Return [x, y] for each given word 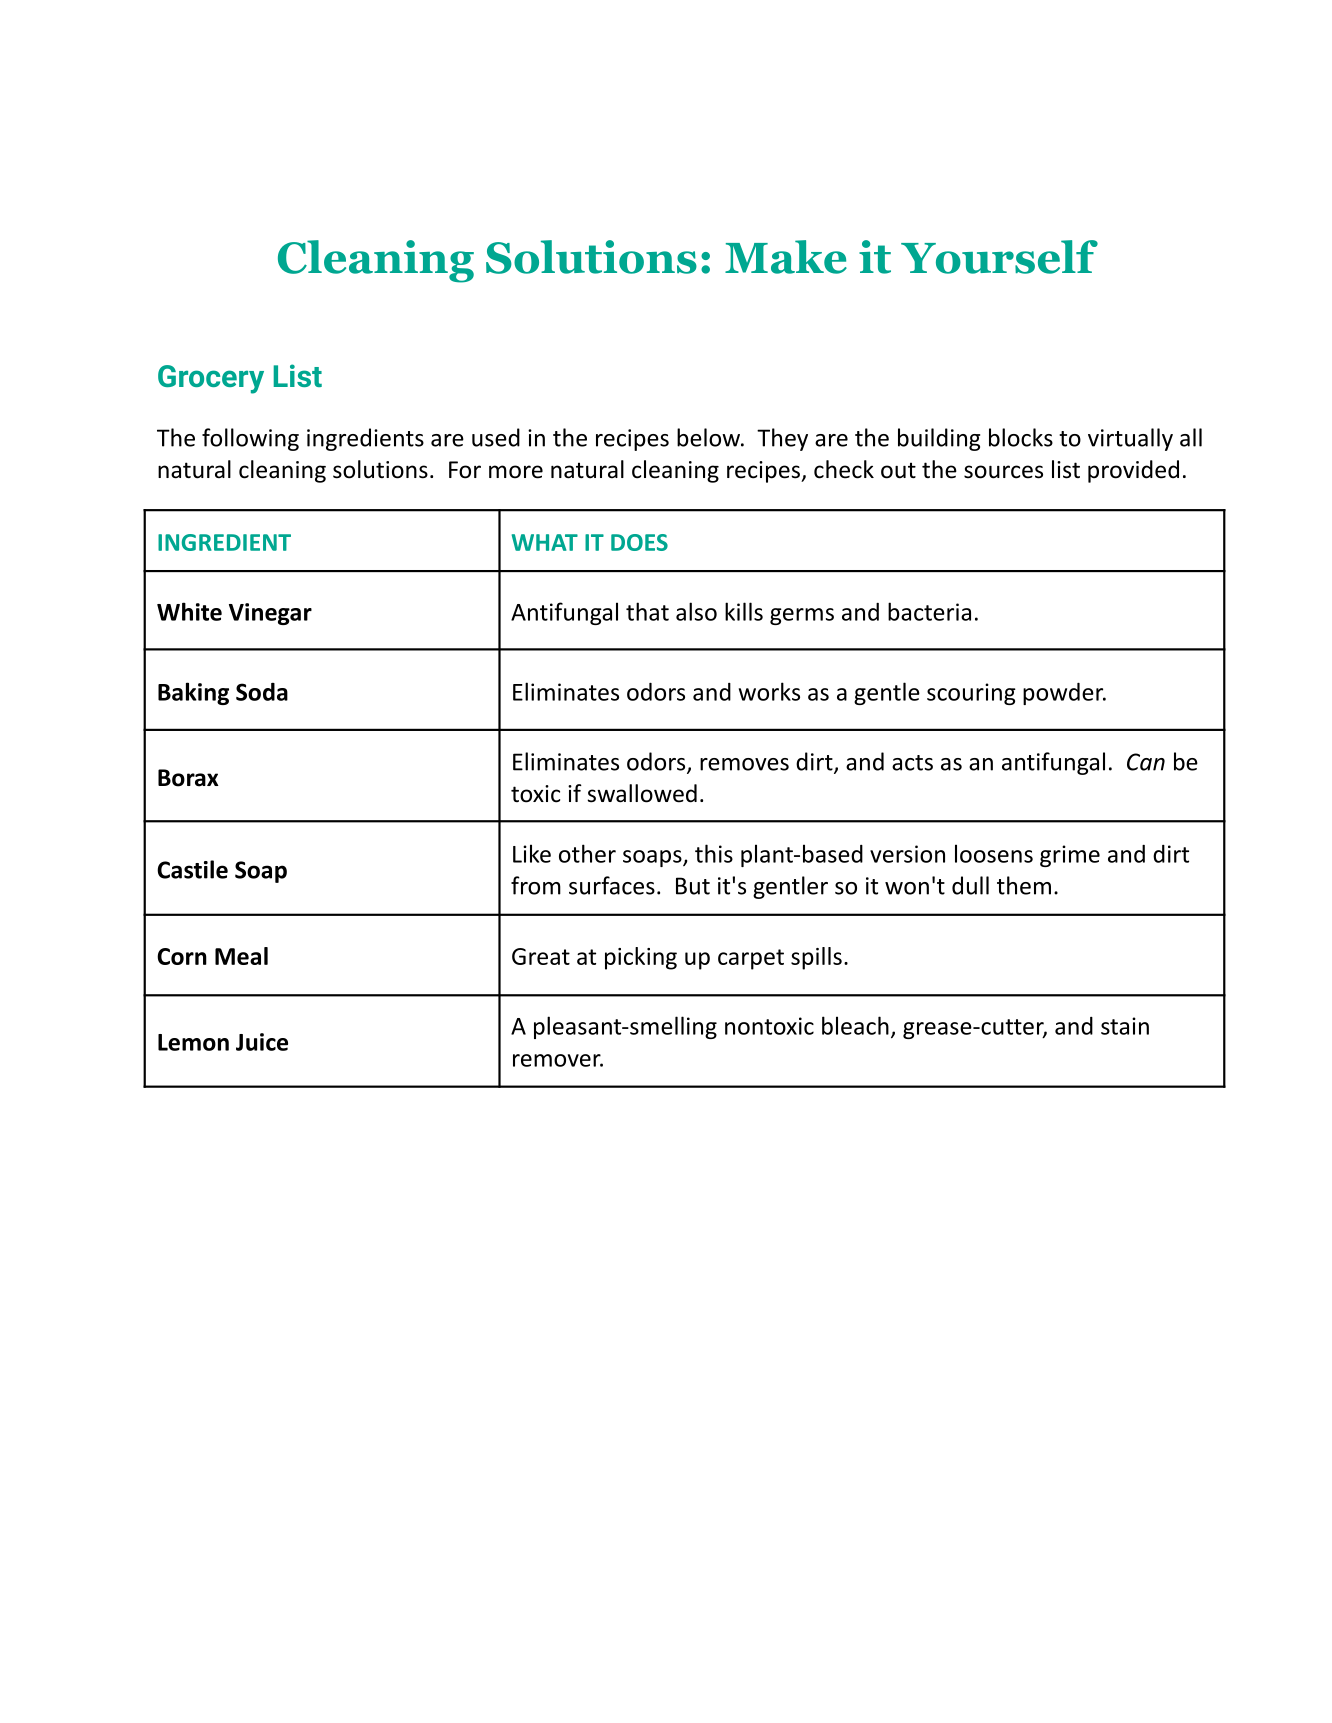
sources [1003, 472]
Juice [262, 1042]
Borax [188, 778]
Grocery [211, 379]
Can [1146, 762]
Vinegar [270, 614]
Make [786, 257]
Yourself [999, 257]
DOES [639, 542]
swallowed [642, 793]
